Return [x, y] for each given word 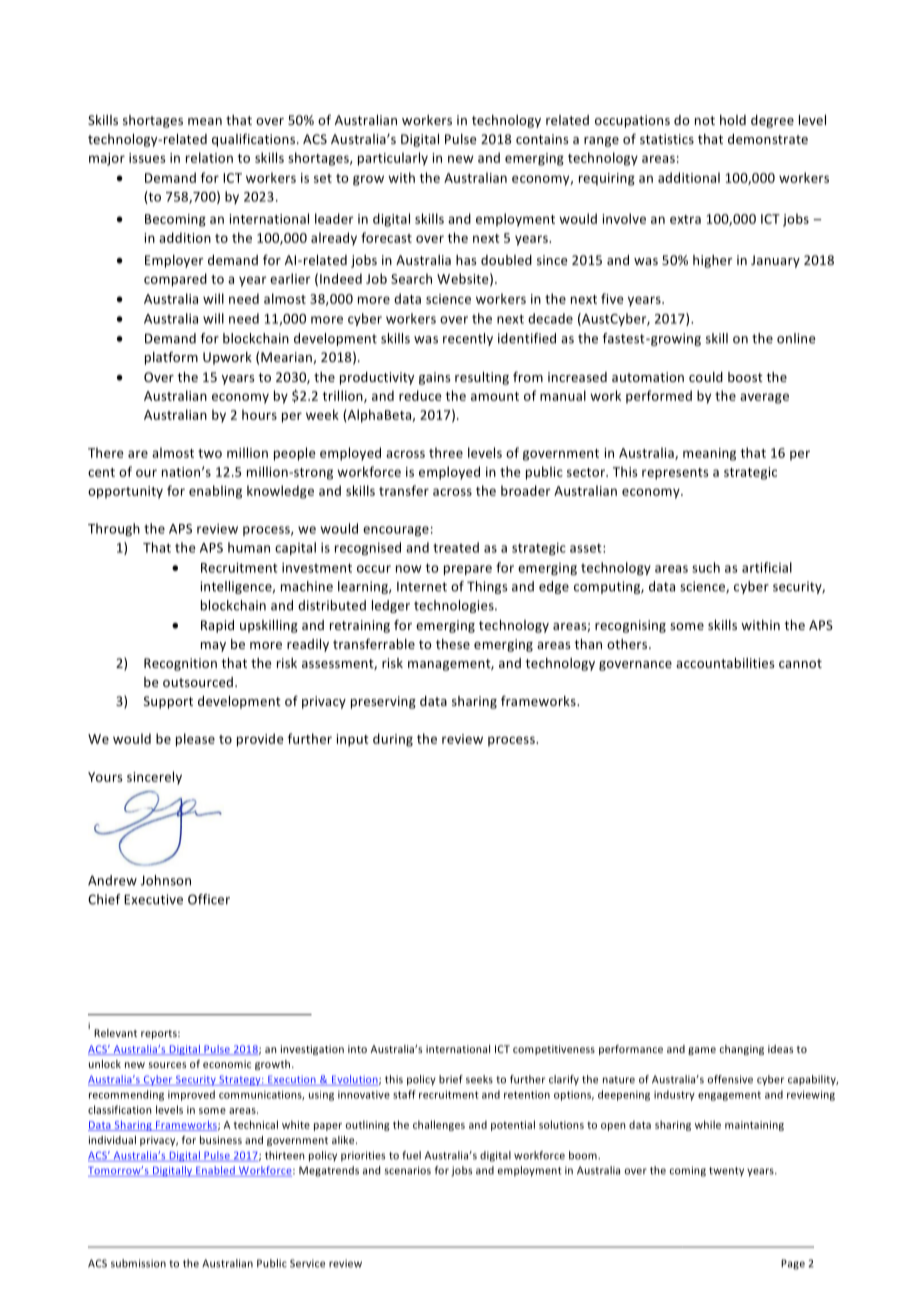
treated [456, 547]
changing [742, 1050]
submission [138, 1263]
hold [733, 120]
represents [675, 474]
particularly [393, 159]
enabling [215, 492]
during [393, 740]
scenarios [407, 1170]
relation [209, 157]
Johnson [166, 880]
